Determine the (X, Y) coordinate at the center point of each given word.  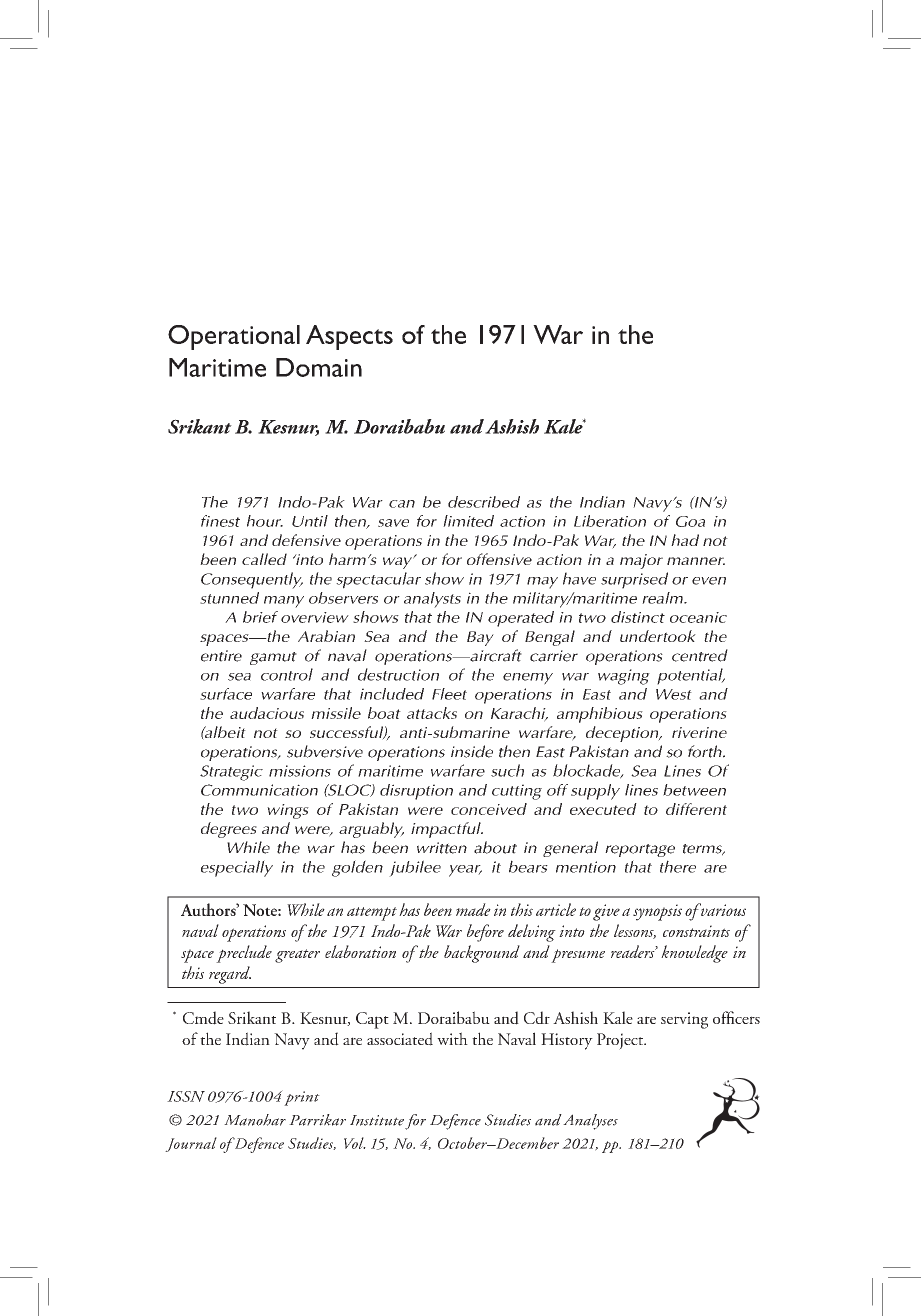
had (685, 540)
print (302, 1098)
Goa (690, 521)
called (264, 559)
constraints (696, 931)
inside (472, 751)
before (485, 933)
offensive (499, 559)
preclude (244, 954)
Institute (377, 1120)
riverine (699, 732)
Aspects (349, 337)
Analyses (590, 1122)
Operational (234, 337)
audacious (267, 713)
